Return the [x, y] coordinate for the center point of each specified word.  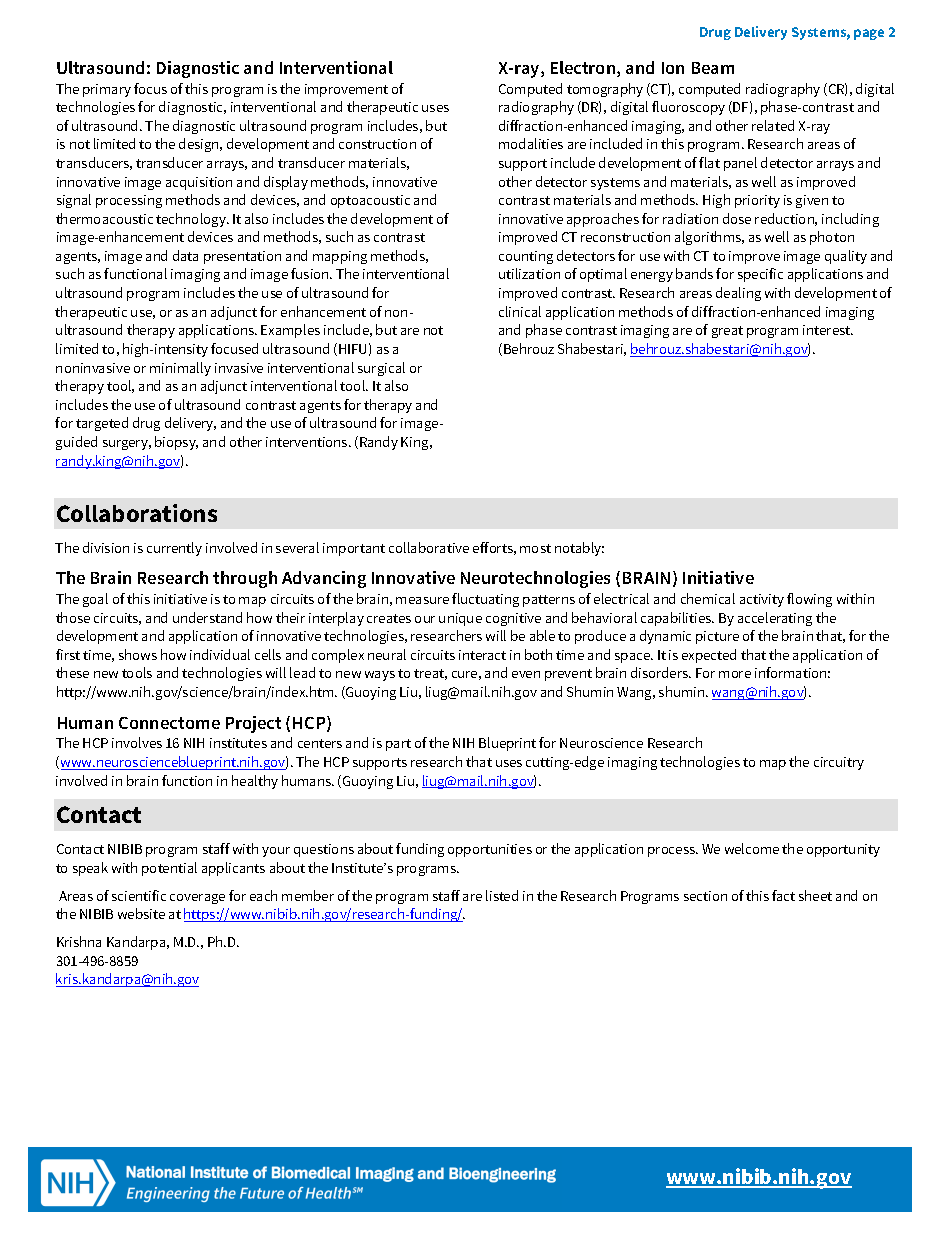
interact [482, 655]
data [185, 255]
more [735, 674]
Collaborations [137, 513]
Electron [584, 69]
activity [762, 600]
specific [760, 275]
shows [138, 654]
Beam [713, 68]
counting [526, 257]
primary [107, 90]
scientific [139, 895]
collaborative [429, 547]
